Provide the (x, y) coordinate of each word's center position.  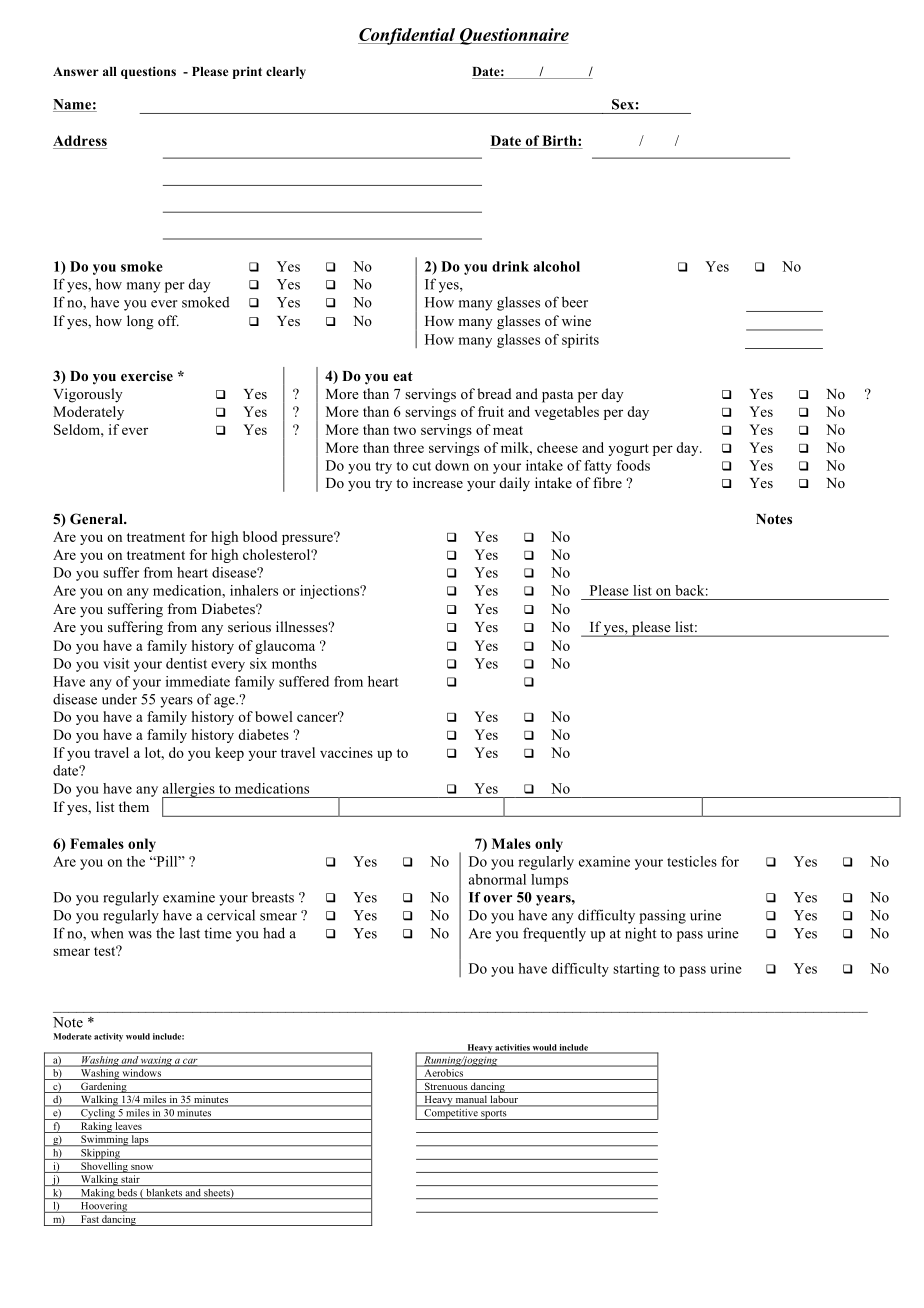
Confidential (408, 36)
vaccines (346, 752)
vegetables (567, 413)
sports (494, 1115)
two (404, 430)
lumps (549, 881)
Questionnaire (513, 36)
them (134, 806)
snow (142, 1167)
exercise (147, 375)
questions (148, 72)
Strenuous (446, 1087)
